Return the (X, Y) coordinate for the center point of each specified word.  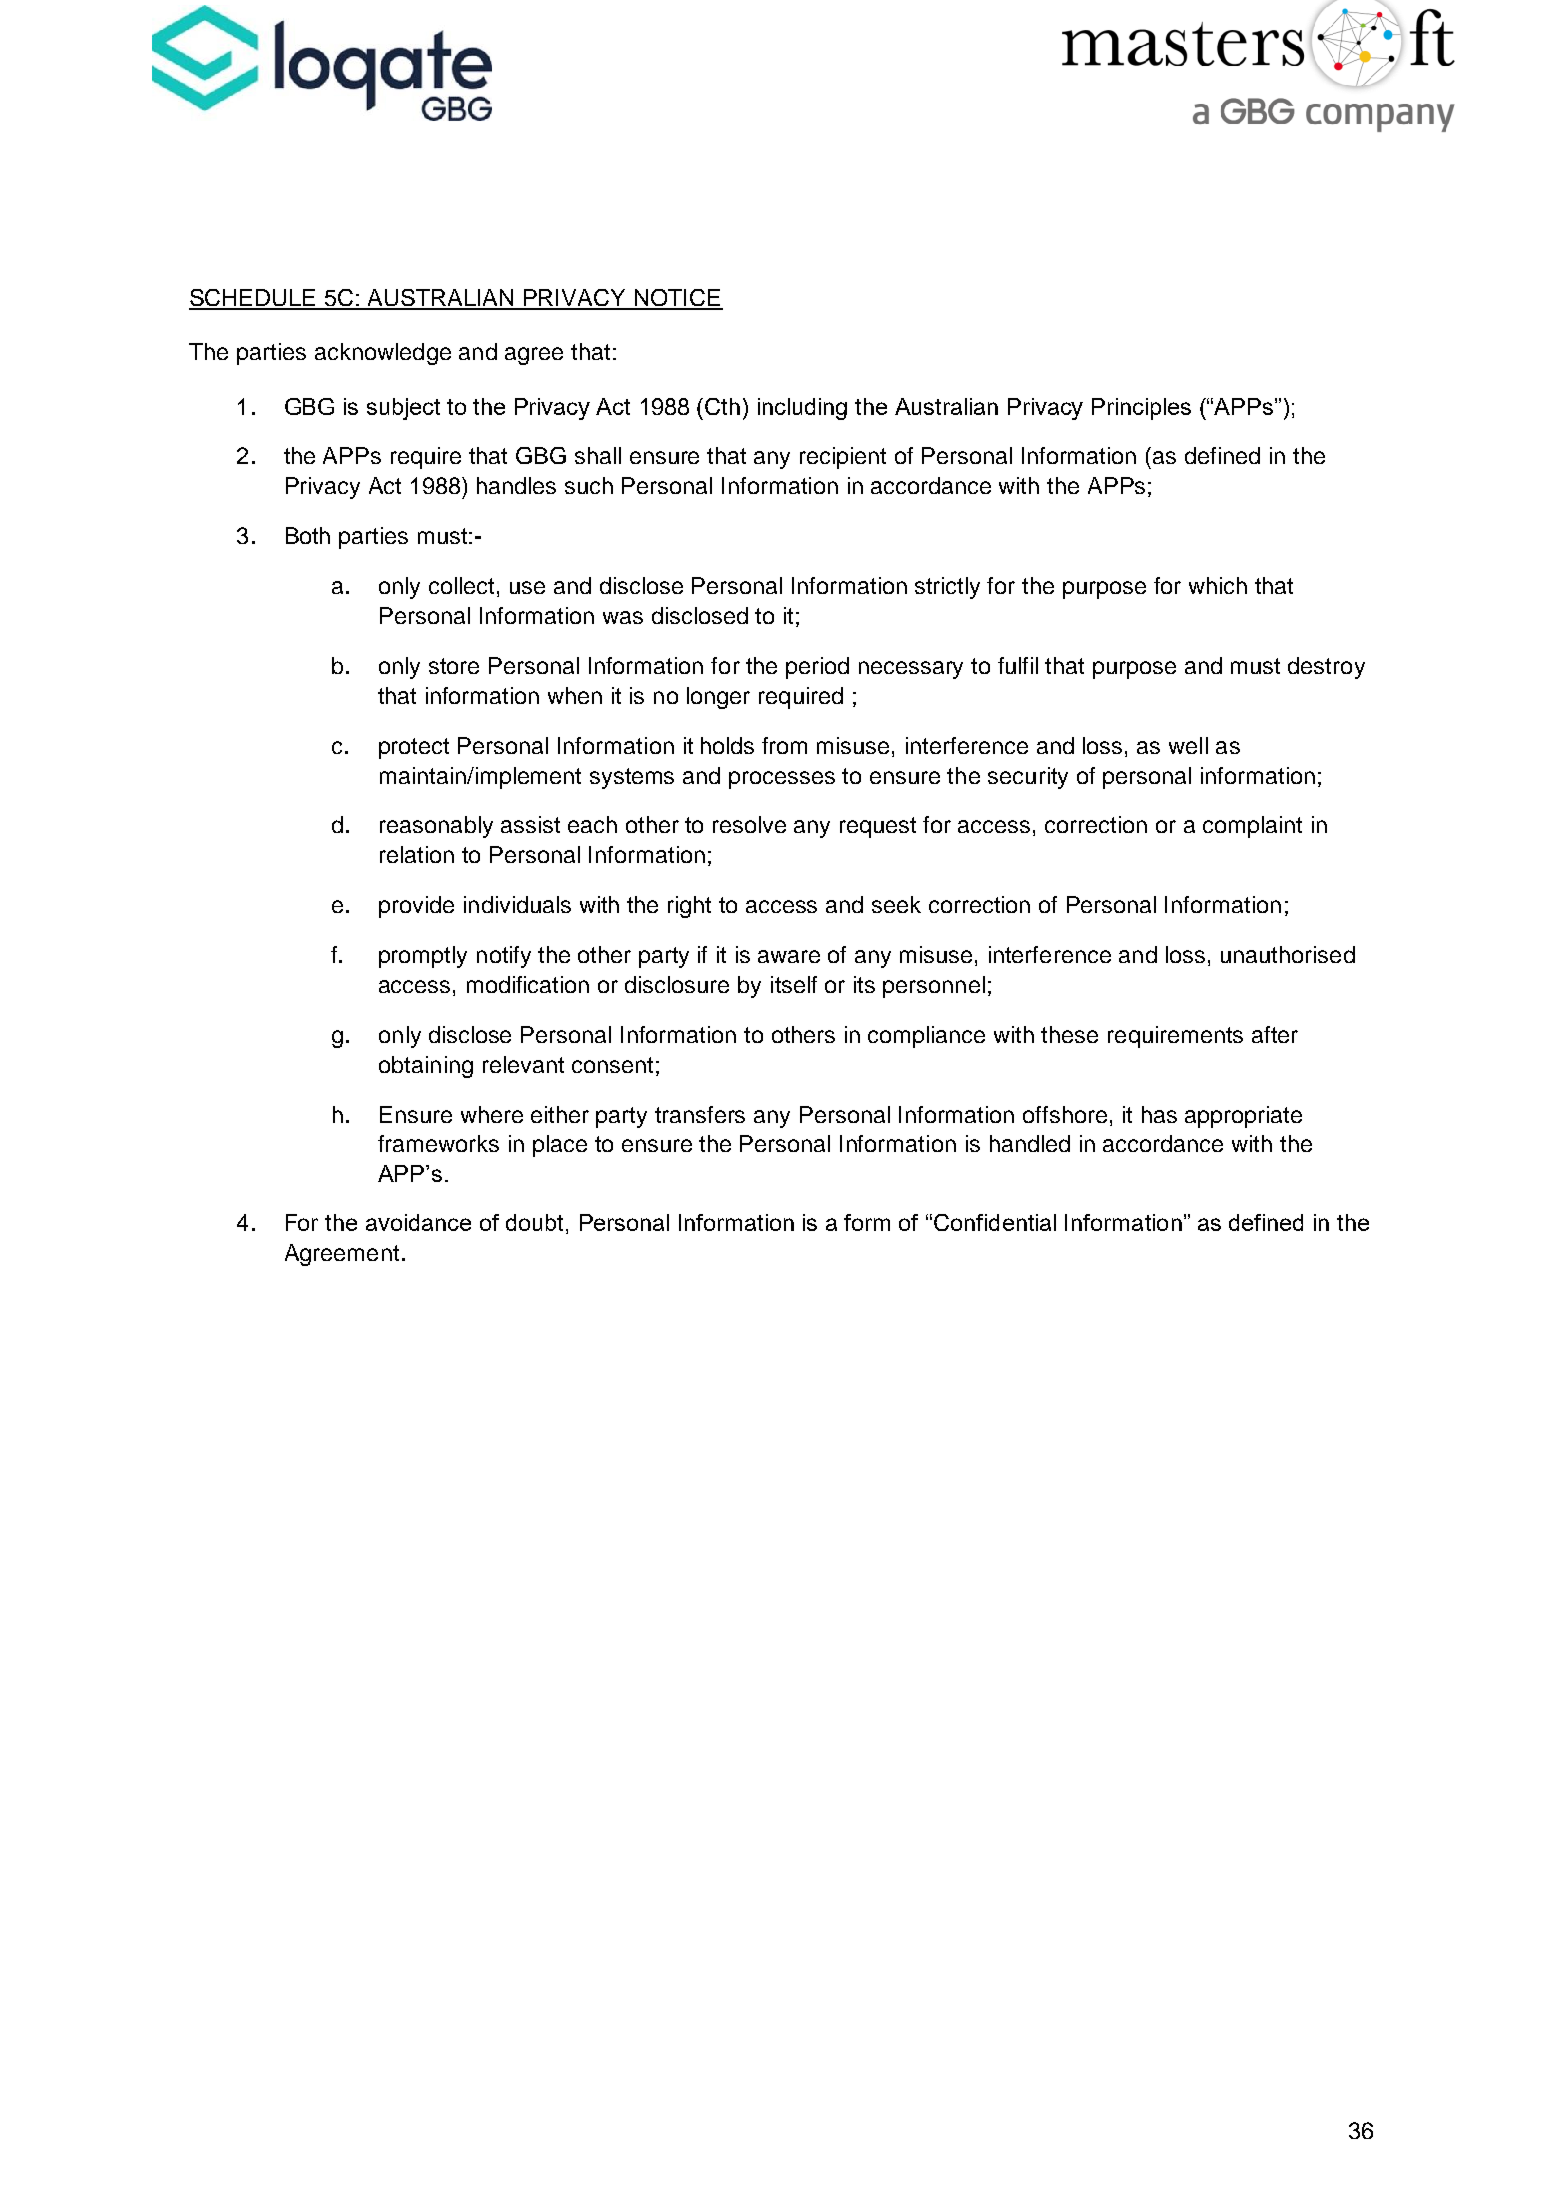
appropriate (1243, 1117)
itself (794, 984)
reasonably (436, 827)
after (1275, 1034)
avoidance (418, 1222)
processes (782, 780)
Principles (1141, 409)
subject (403, 409)
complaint (1252, 827)
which (1218, 585)
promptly (423, 957)
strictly (947, 588)
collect (461, 585)
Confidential (995, 1222)
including (802, 409)
